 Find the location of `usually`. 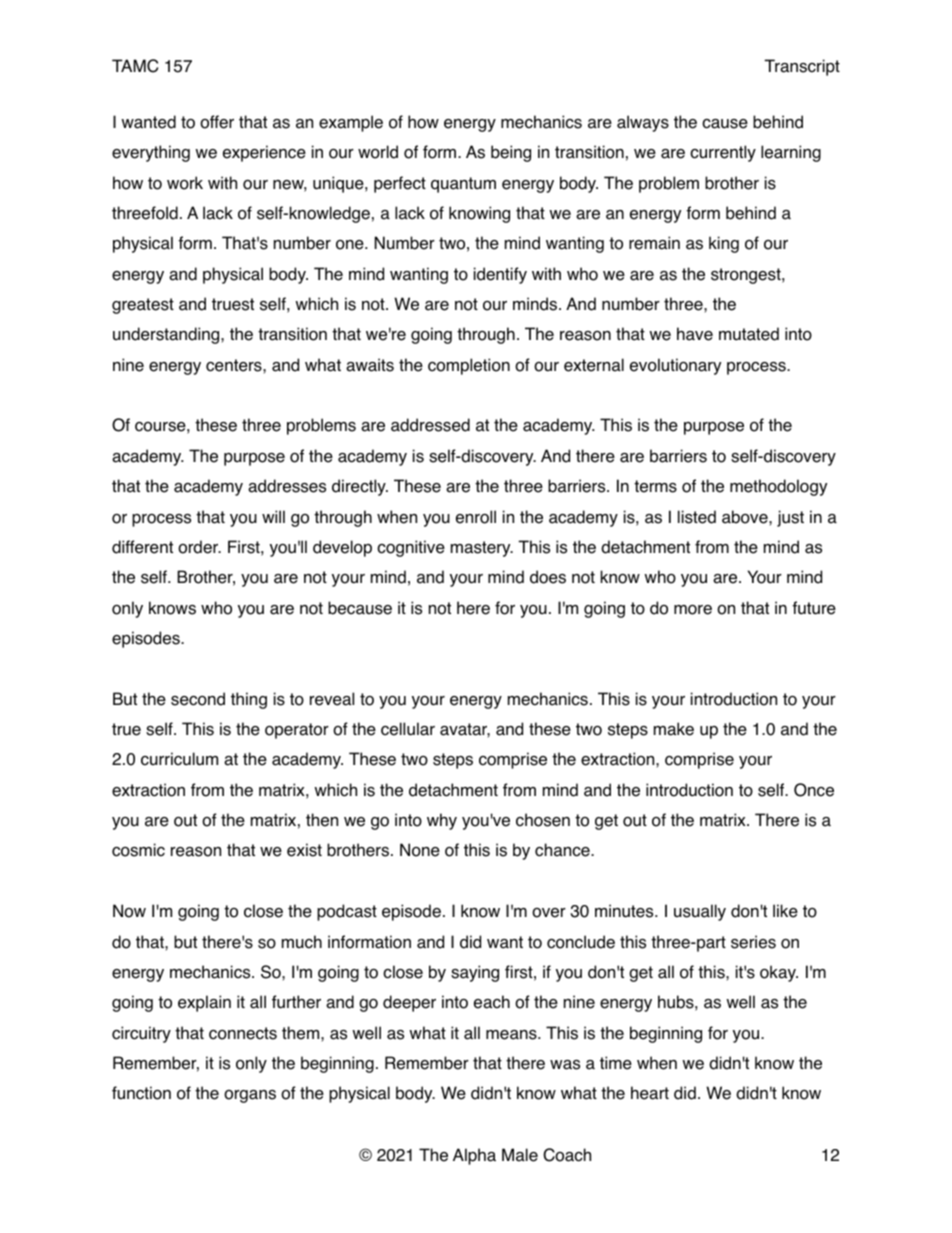

usually is located at coordinates (700, 912).
